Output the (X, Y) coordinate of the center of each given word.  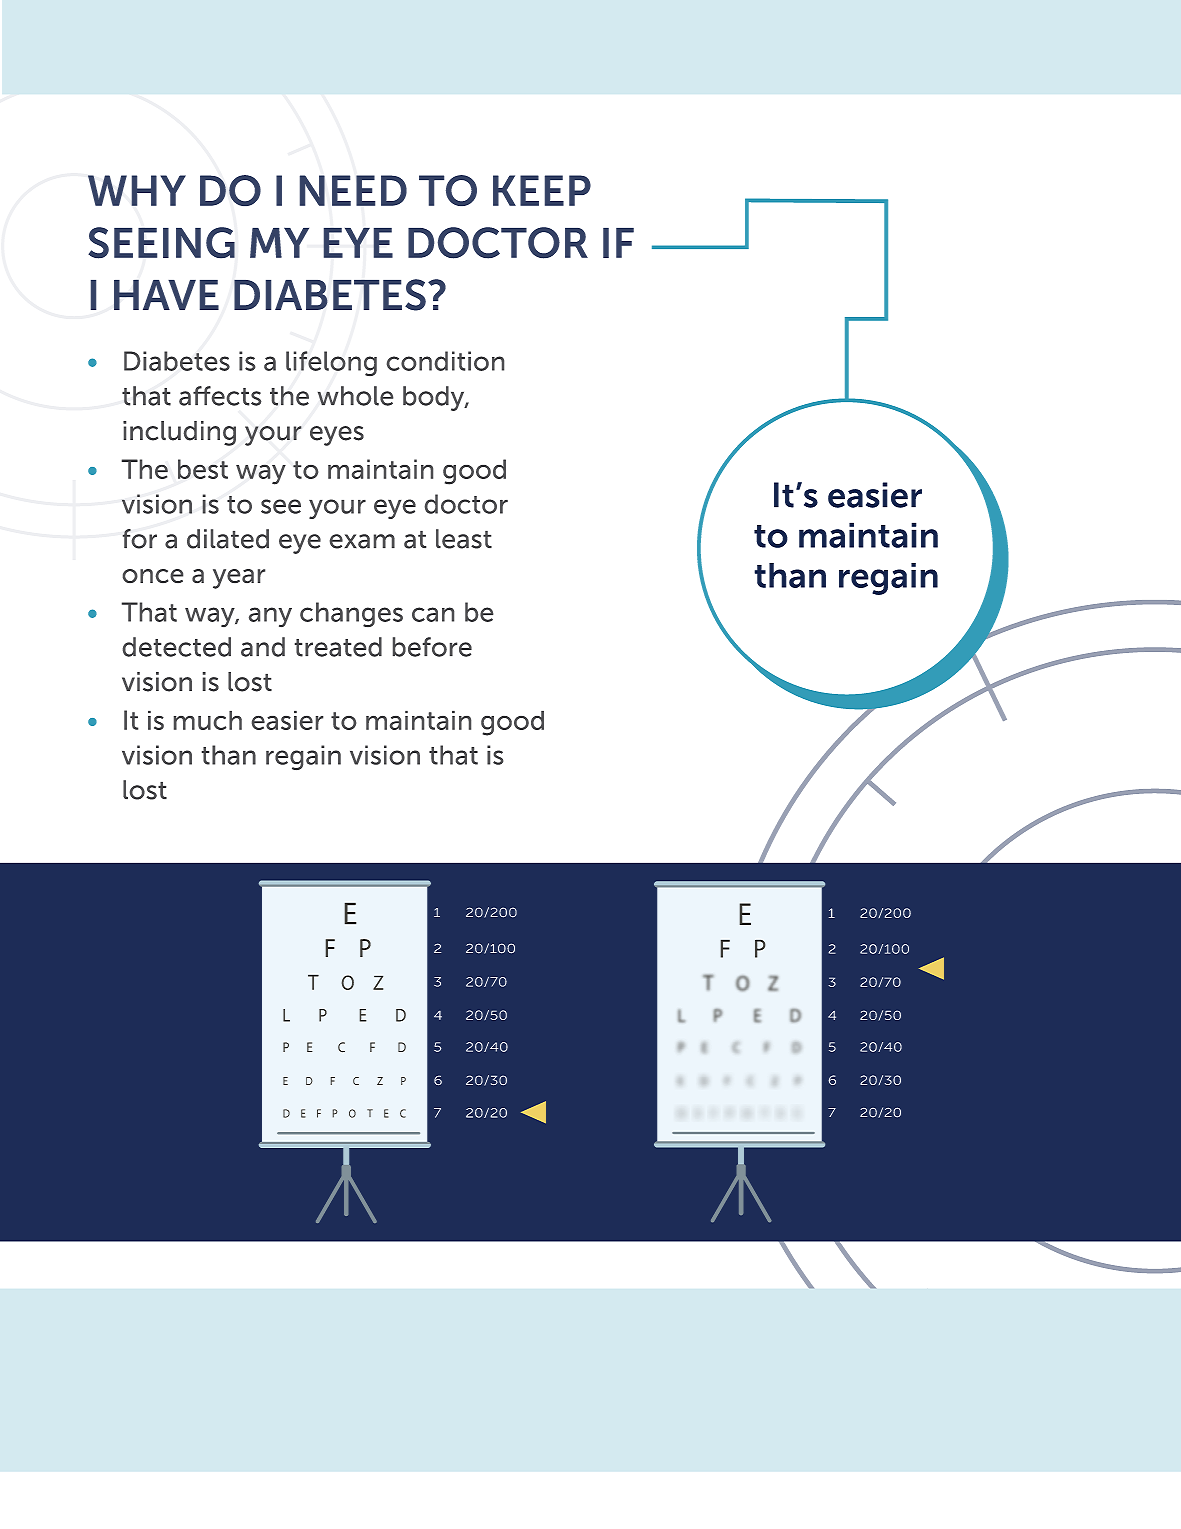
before (432, 647)
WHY (137, 190)
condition (445, 361)
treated (338, 647)
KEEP (542, 190)
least (464, 539)
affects (220, 396)
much (208, 720)
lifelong (331, 363)
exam (362, 541)
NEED (353, 190)
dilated (228, 539)
